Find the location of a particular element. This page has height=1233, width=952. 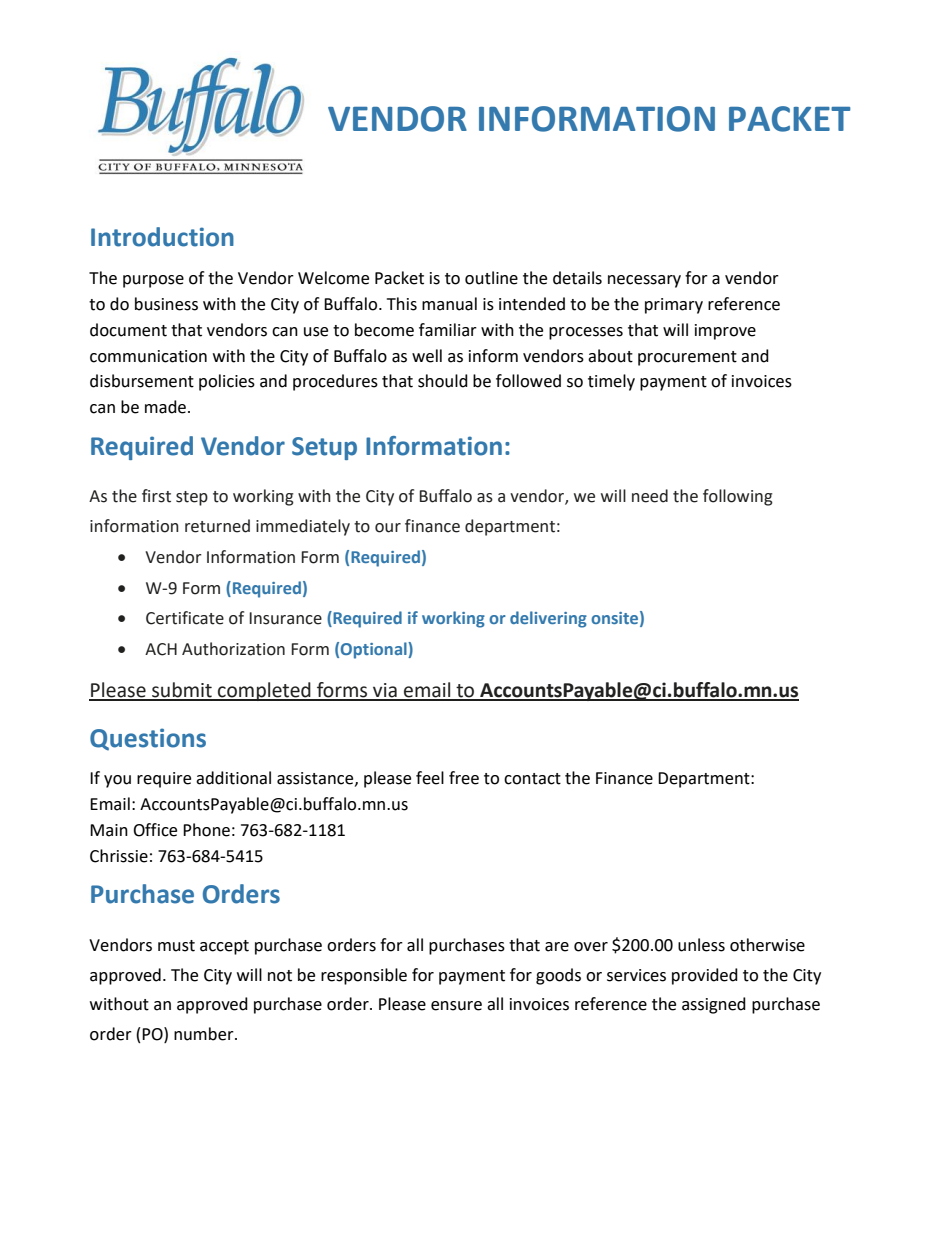

feel is located at coordinates (430, 778).
